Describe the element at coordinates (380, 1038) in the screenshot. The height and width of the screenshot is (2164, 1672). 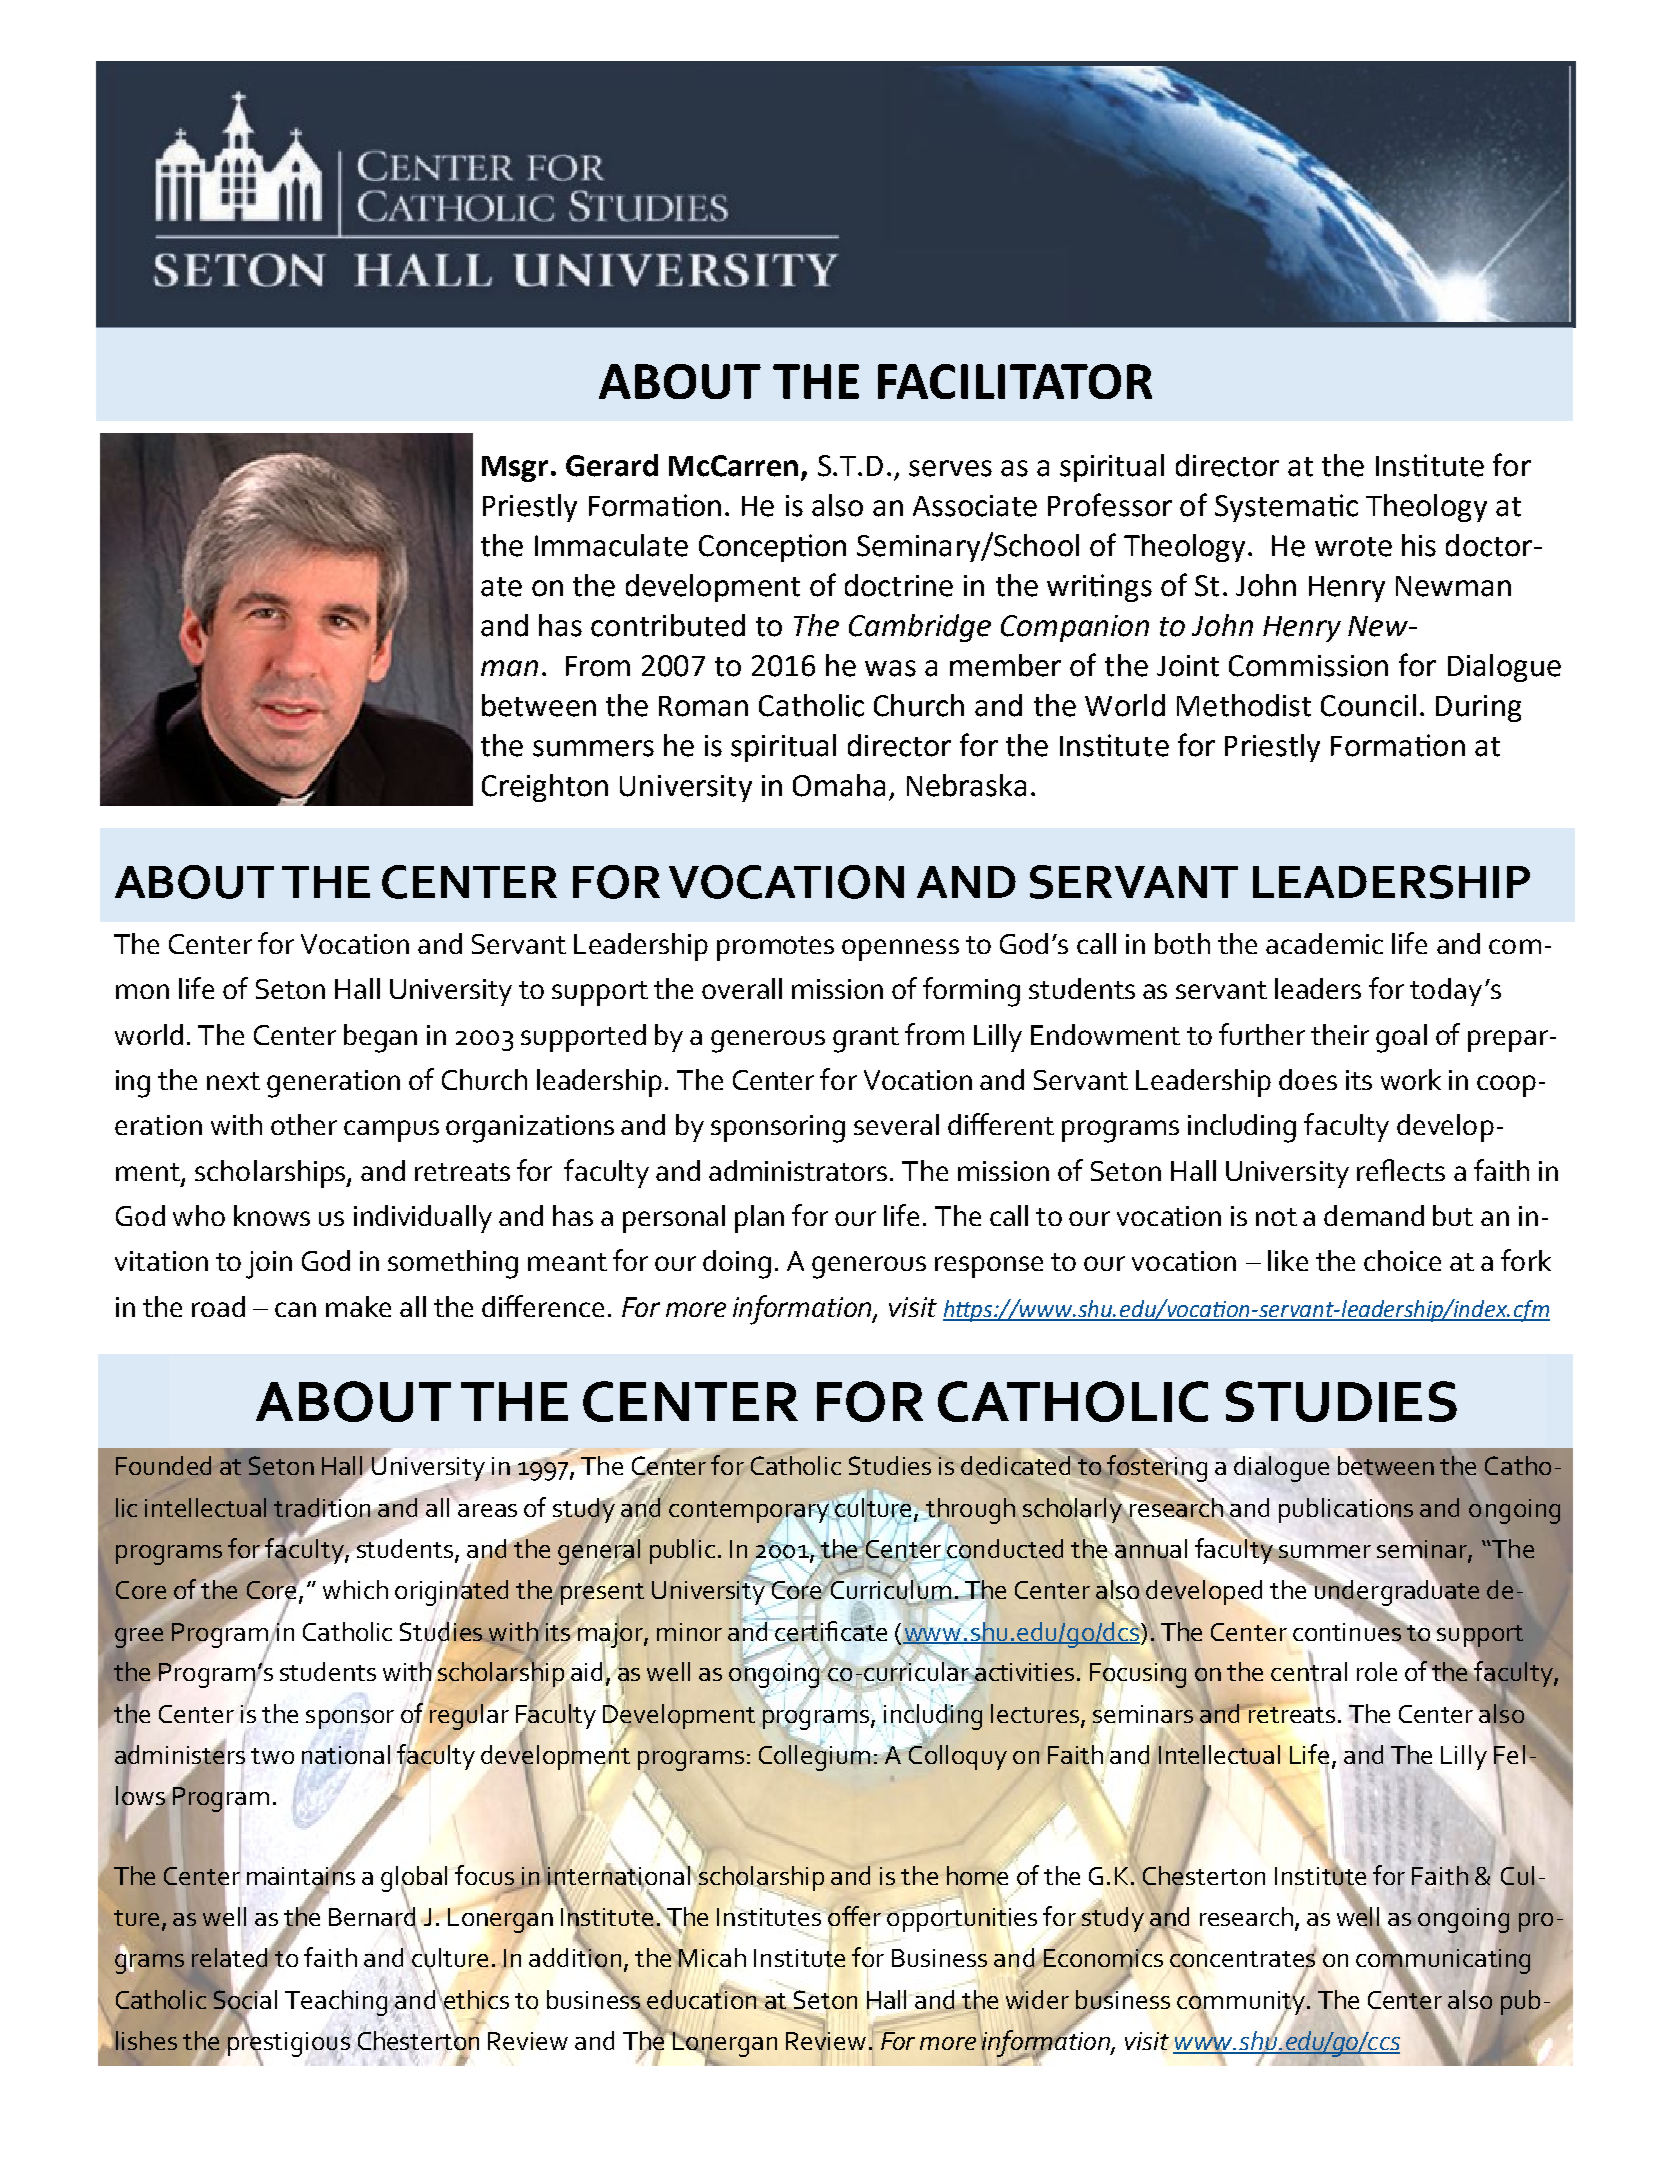
I see `began` at that location.
